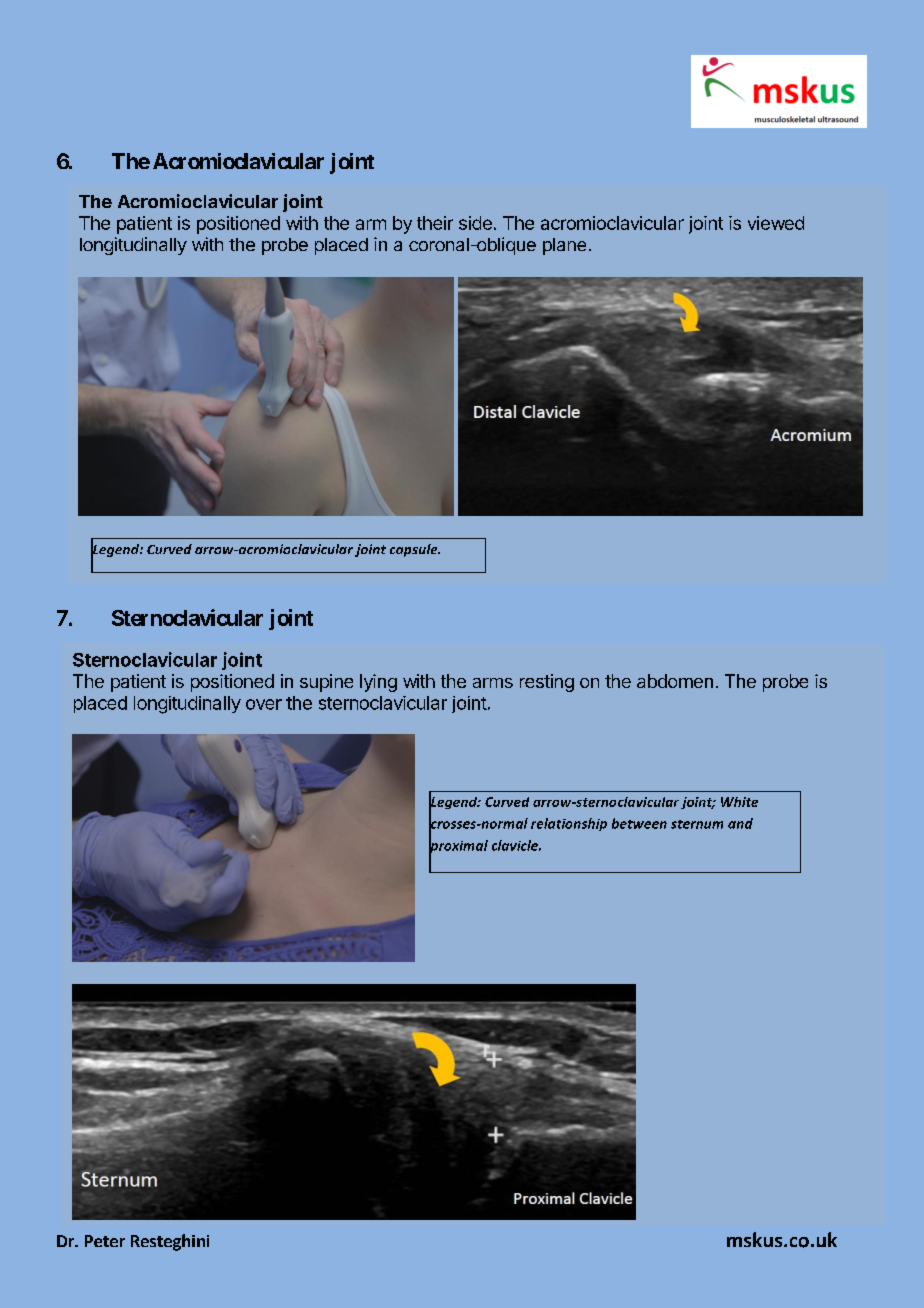  I want to click on viewed, so click(776, 223).
